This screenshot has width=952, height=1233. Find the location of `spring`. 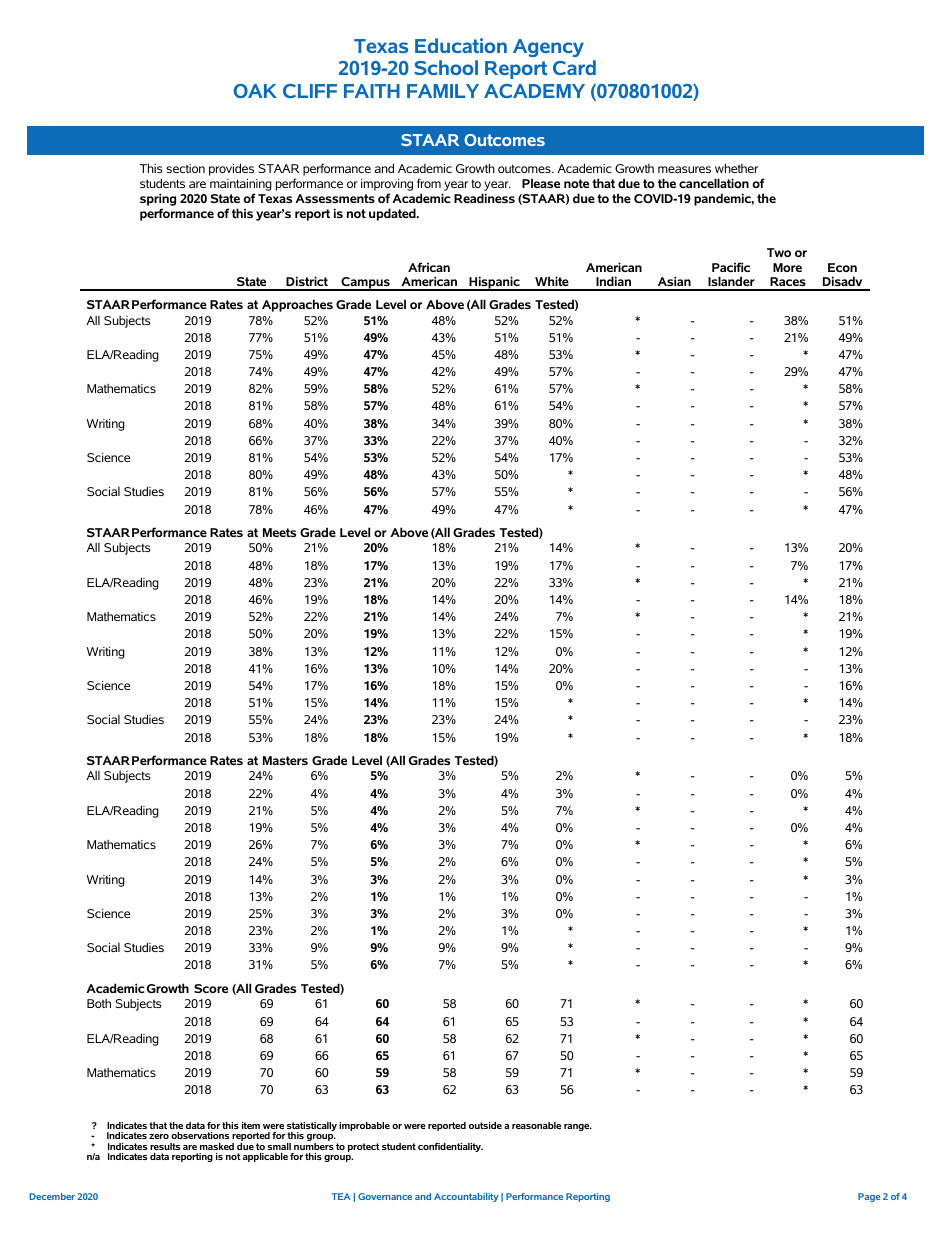

spring is located at coordinates (158, 199).
